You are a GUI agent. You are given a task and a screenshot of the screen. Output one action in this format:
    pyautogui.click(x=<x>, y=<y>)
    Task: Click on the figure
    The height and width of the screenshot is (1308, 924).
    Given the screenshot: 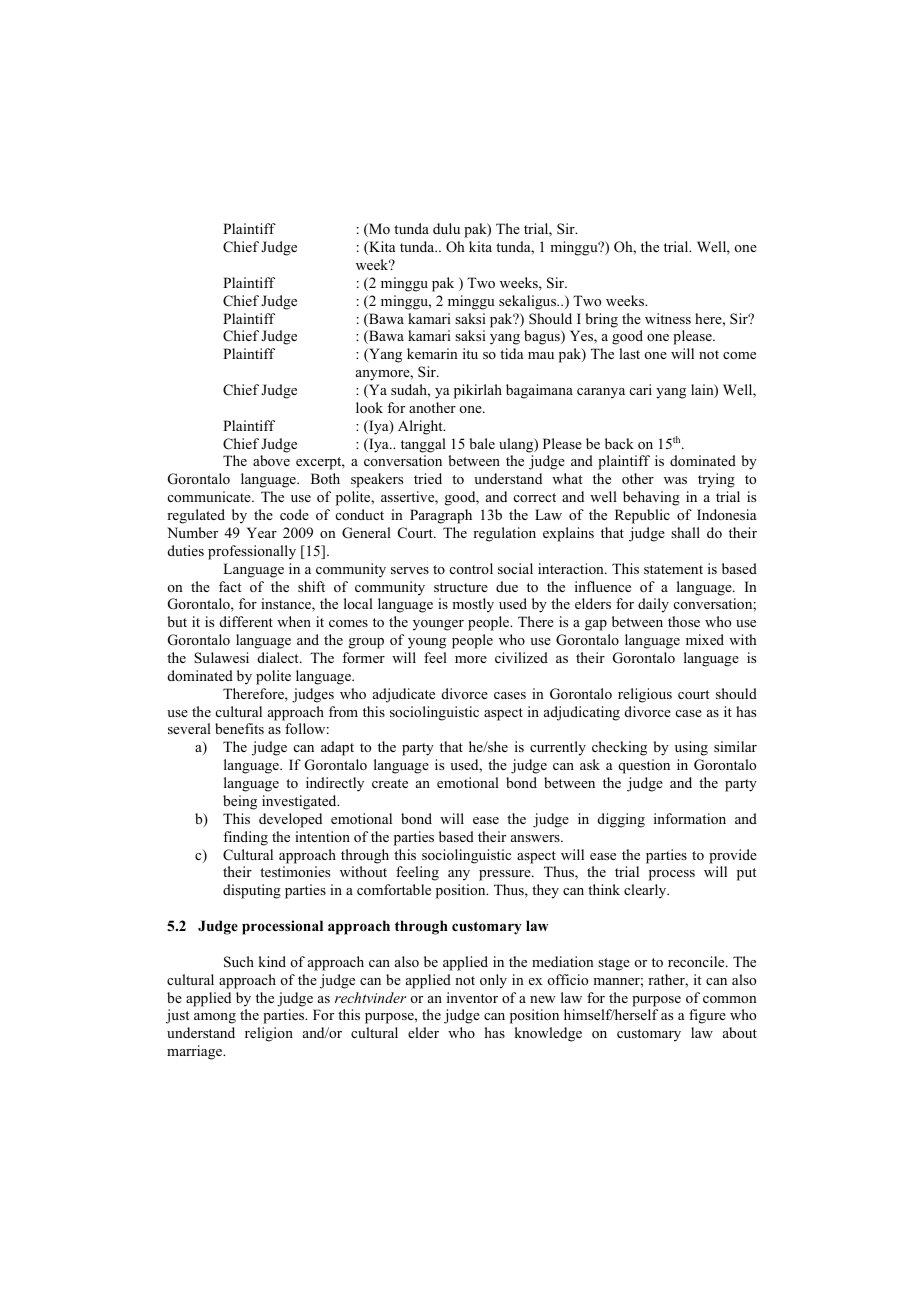 What is the action you would take?
    pyautogui.click(x=707, y=1016)
